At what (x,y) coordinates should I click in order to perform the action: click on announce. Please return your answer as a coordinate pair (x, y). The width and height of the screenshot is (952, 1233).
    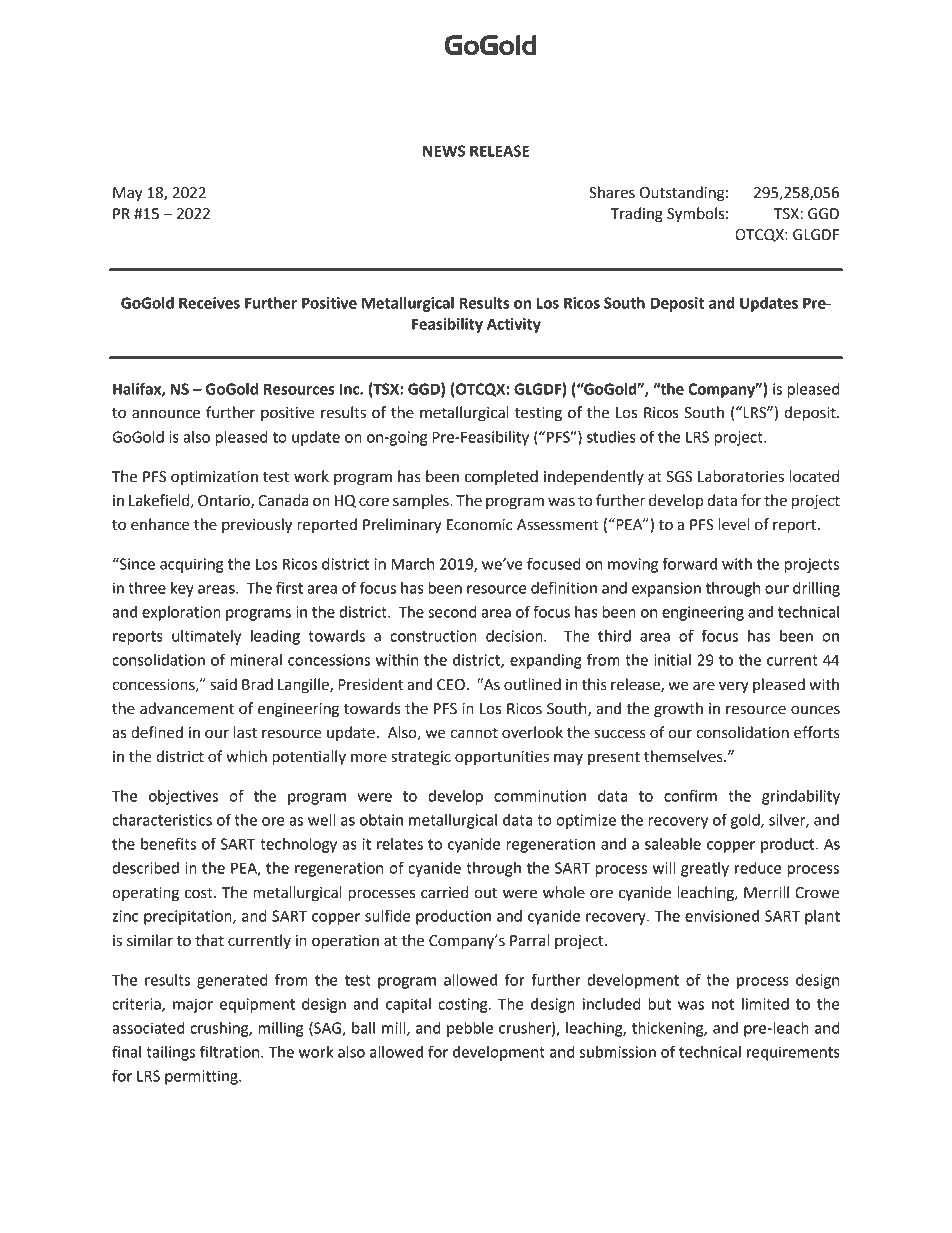
    Looking at the image, I should click on (166, 414).
